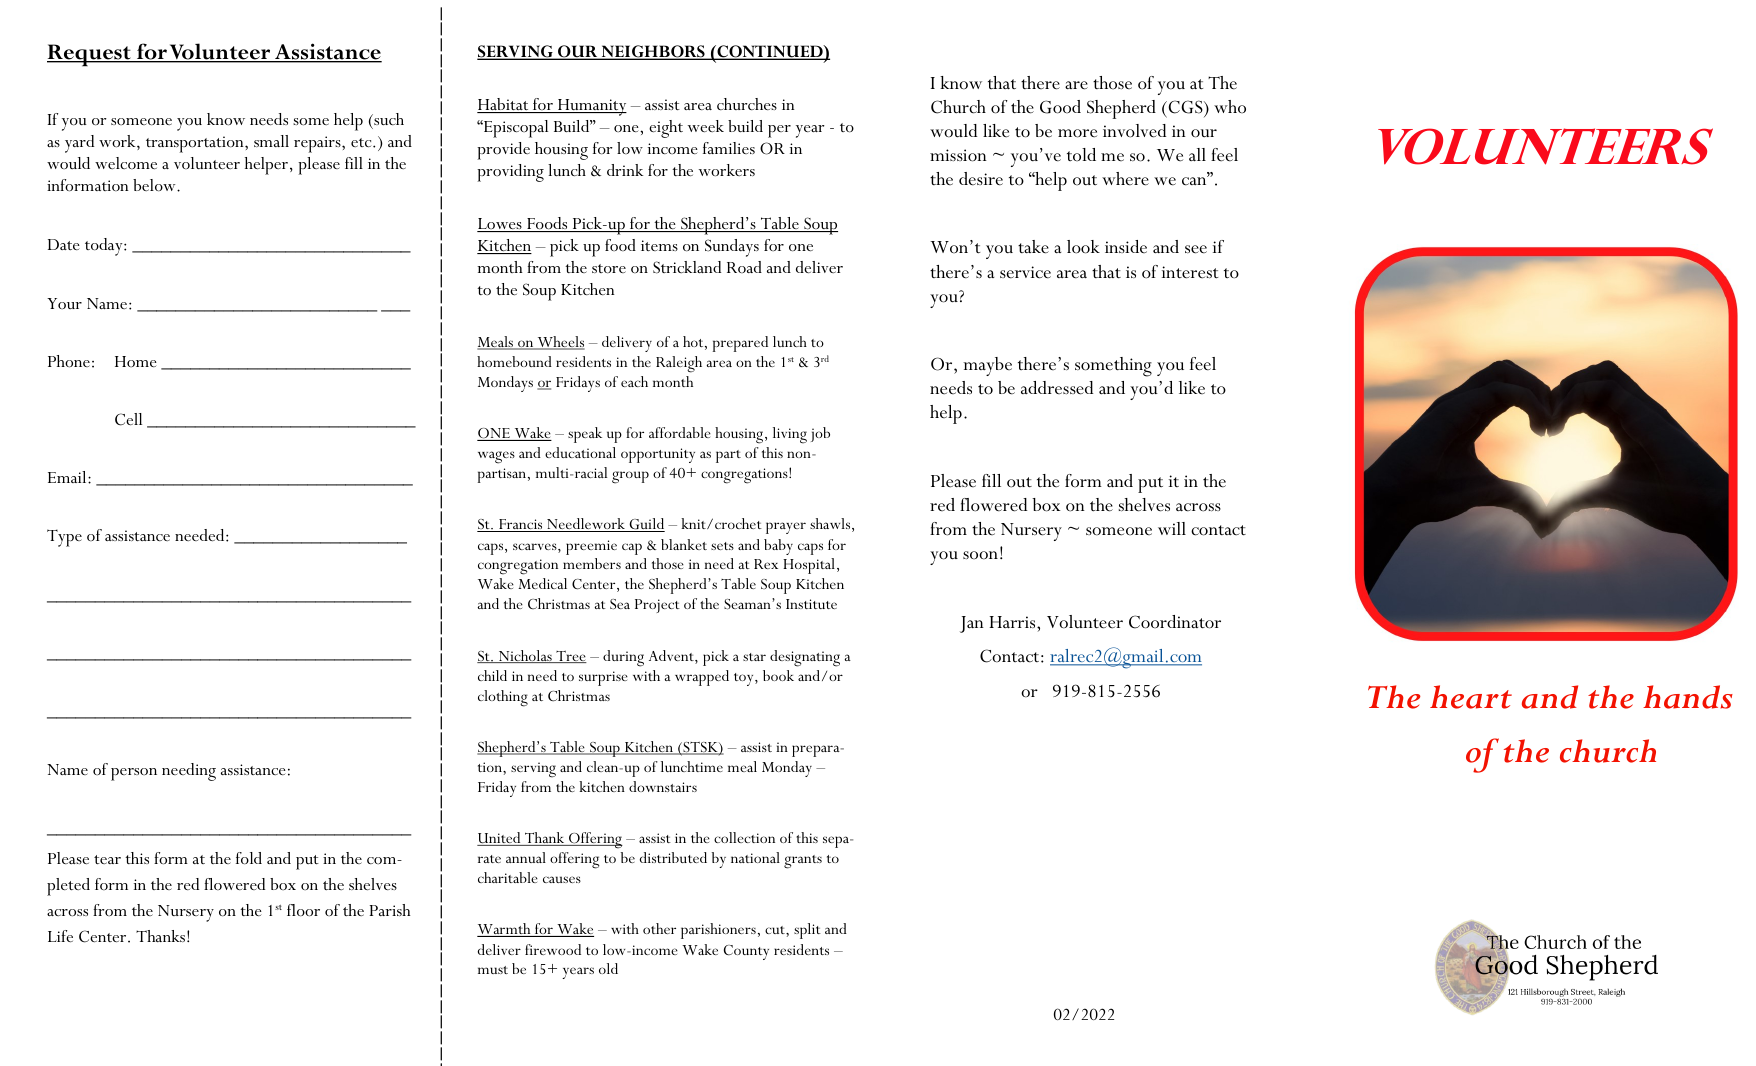 The height and width of the screenshot is (1066, 1756). I want to click on Good, so click(1060, 107).
